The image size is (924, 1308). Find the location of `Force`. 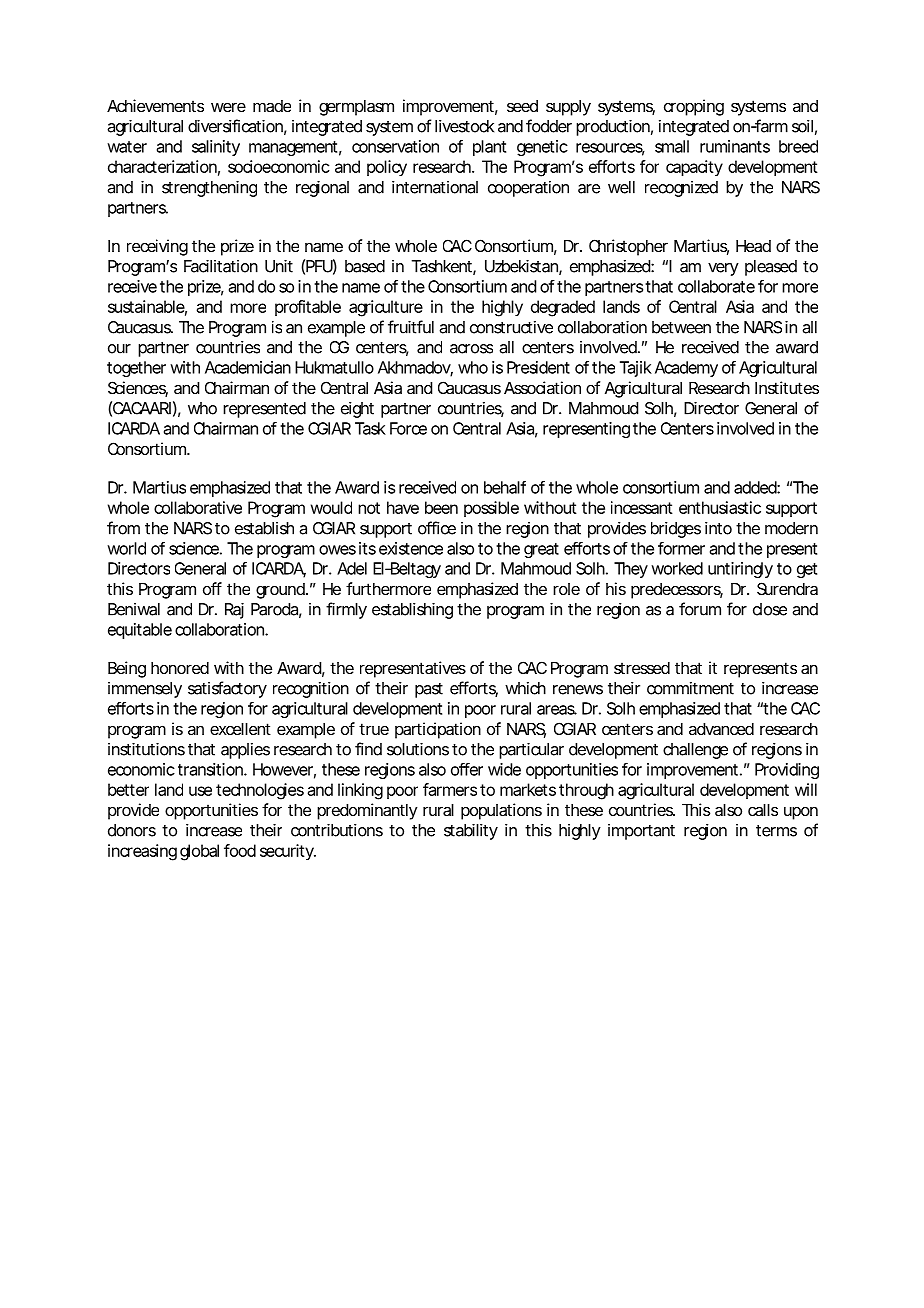

Force is located at coordinates (408, 428).
